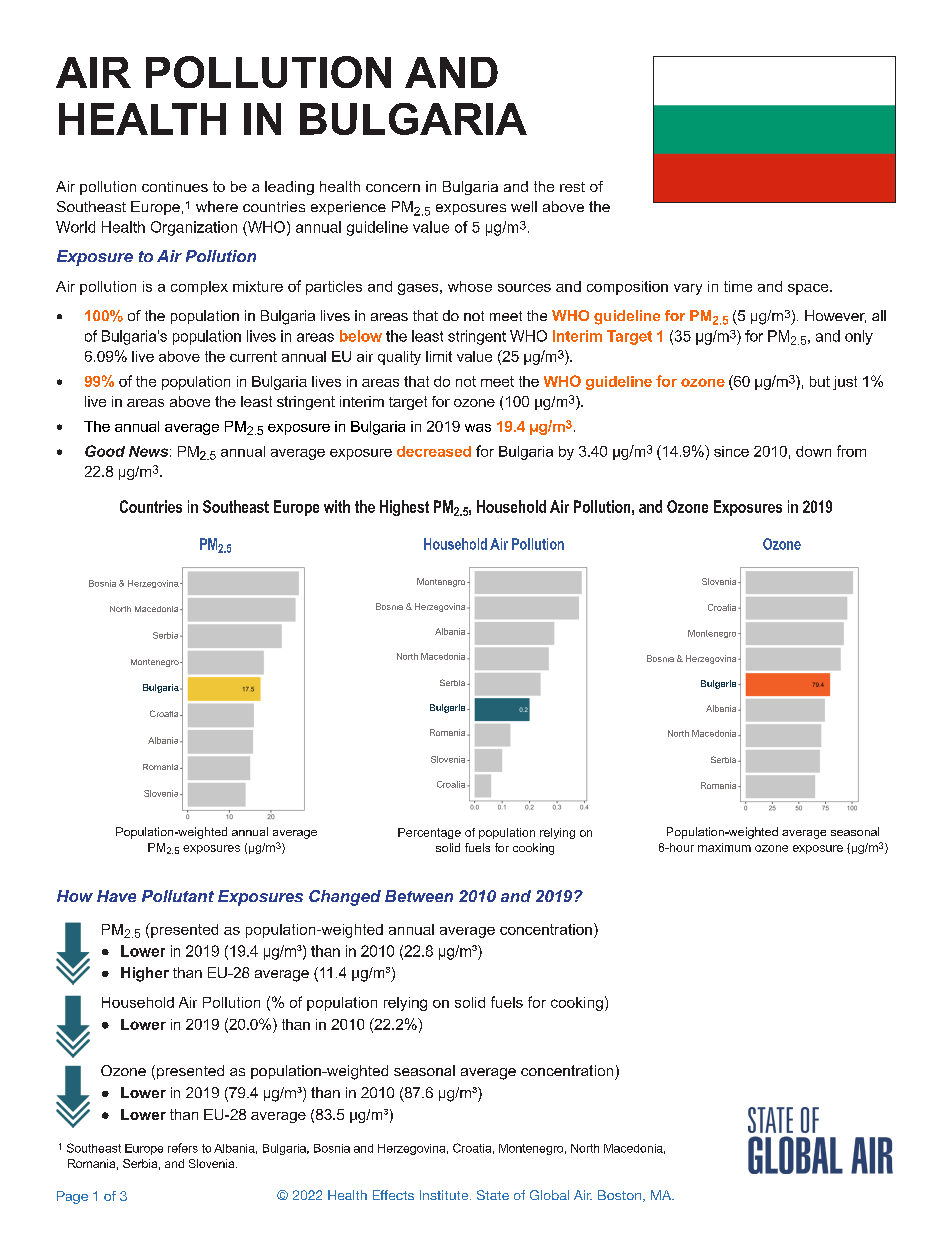  I want to click on Organization, so click(194, 228).
